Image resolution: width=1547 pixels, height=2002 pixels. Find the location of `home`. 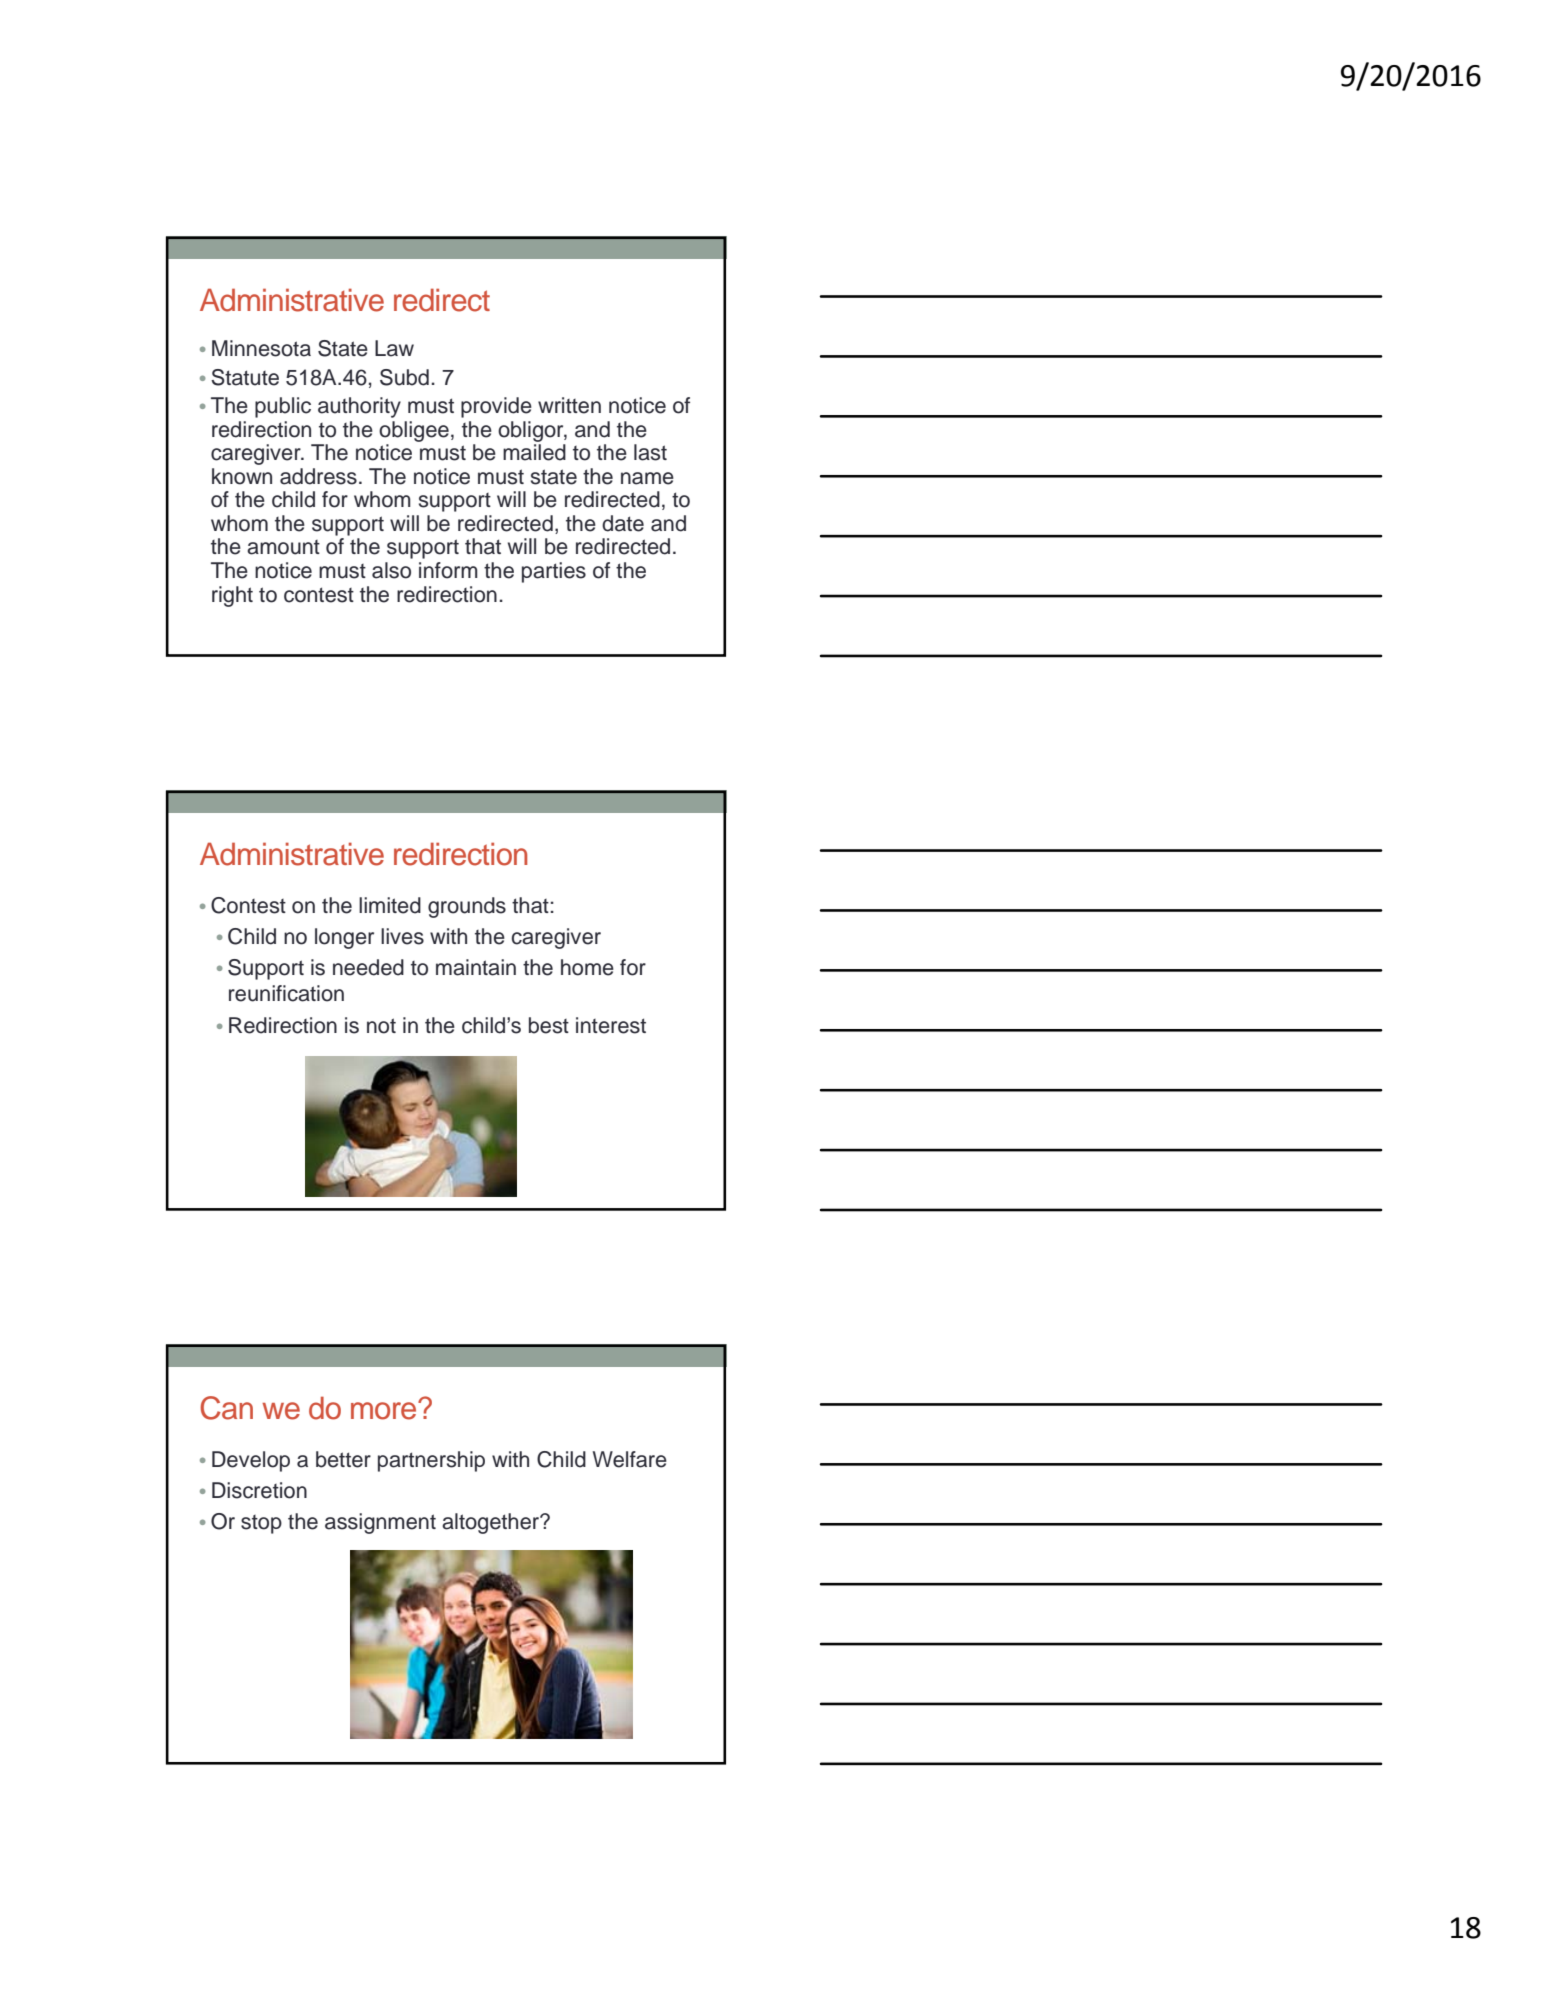

home is located at coordinates (587, 967).
